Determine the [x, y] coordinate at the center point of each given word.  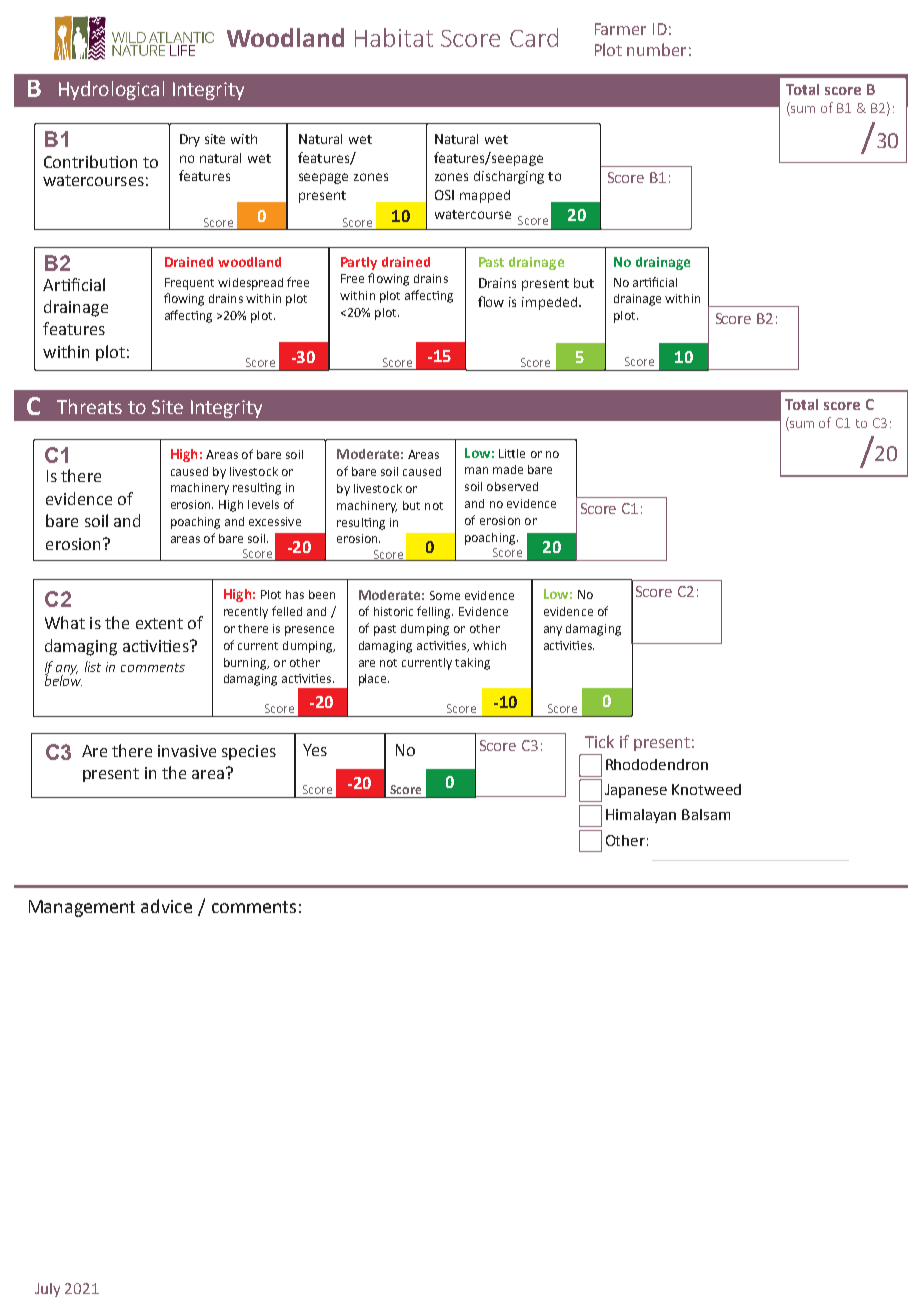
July [47, 1290]
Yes [315, 750]
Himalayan [641, 816]
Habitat [394, 37]
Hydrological [111, 90]
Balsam [706, 814]
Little [512, 453]
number [656, 49]
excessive [275, 521]
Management [82, 908]
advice [166, 906]
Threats [89, 406]
